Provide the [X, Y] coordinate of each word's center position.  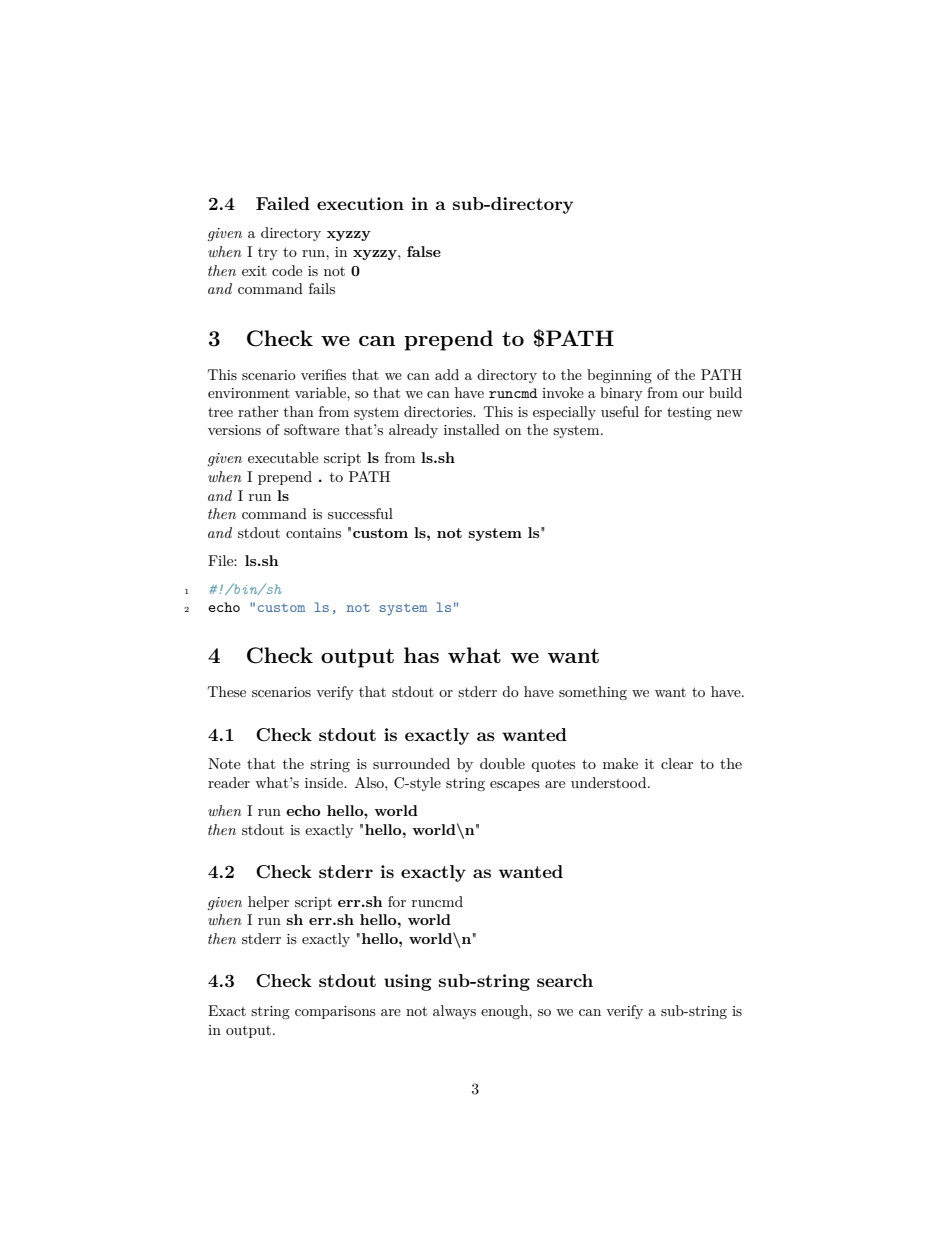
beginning [619, 376]
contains [313, 533]
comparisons [335, 1012]
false [424, 251]
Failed [283, 203]
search [565, 980]
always [454, 1012]
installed [472, 429]
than [299, 411]
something [593, 693]
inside [325, 782]
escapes [515, 786]
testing [689, 413]
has [421, 655]
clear [677, 763]
